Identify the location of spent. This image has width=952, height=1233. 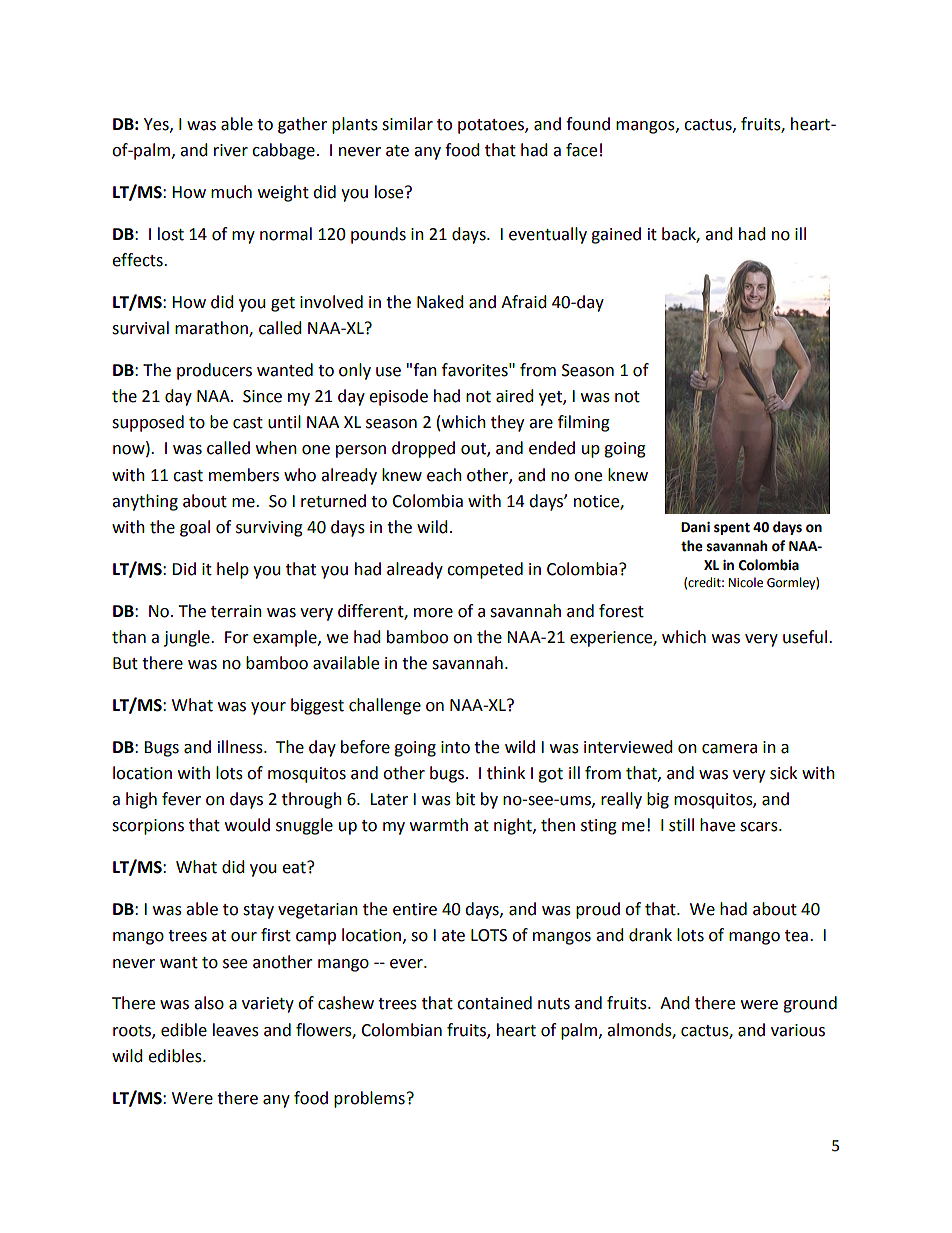
(732, 529).
